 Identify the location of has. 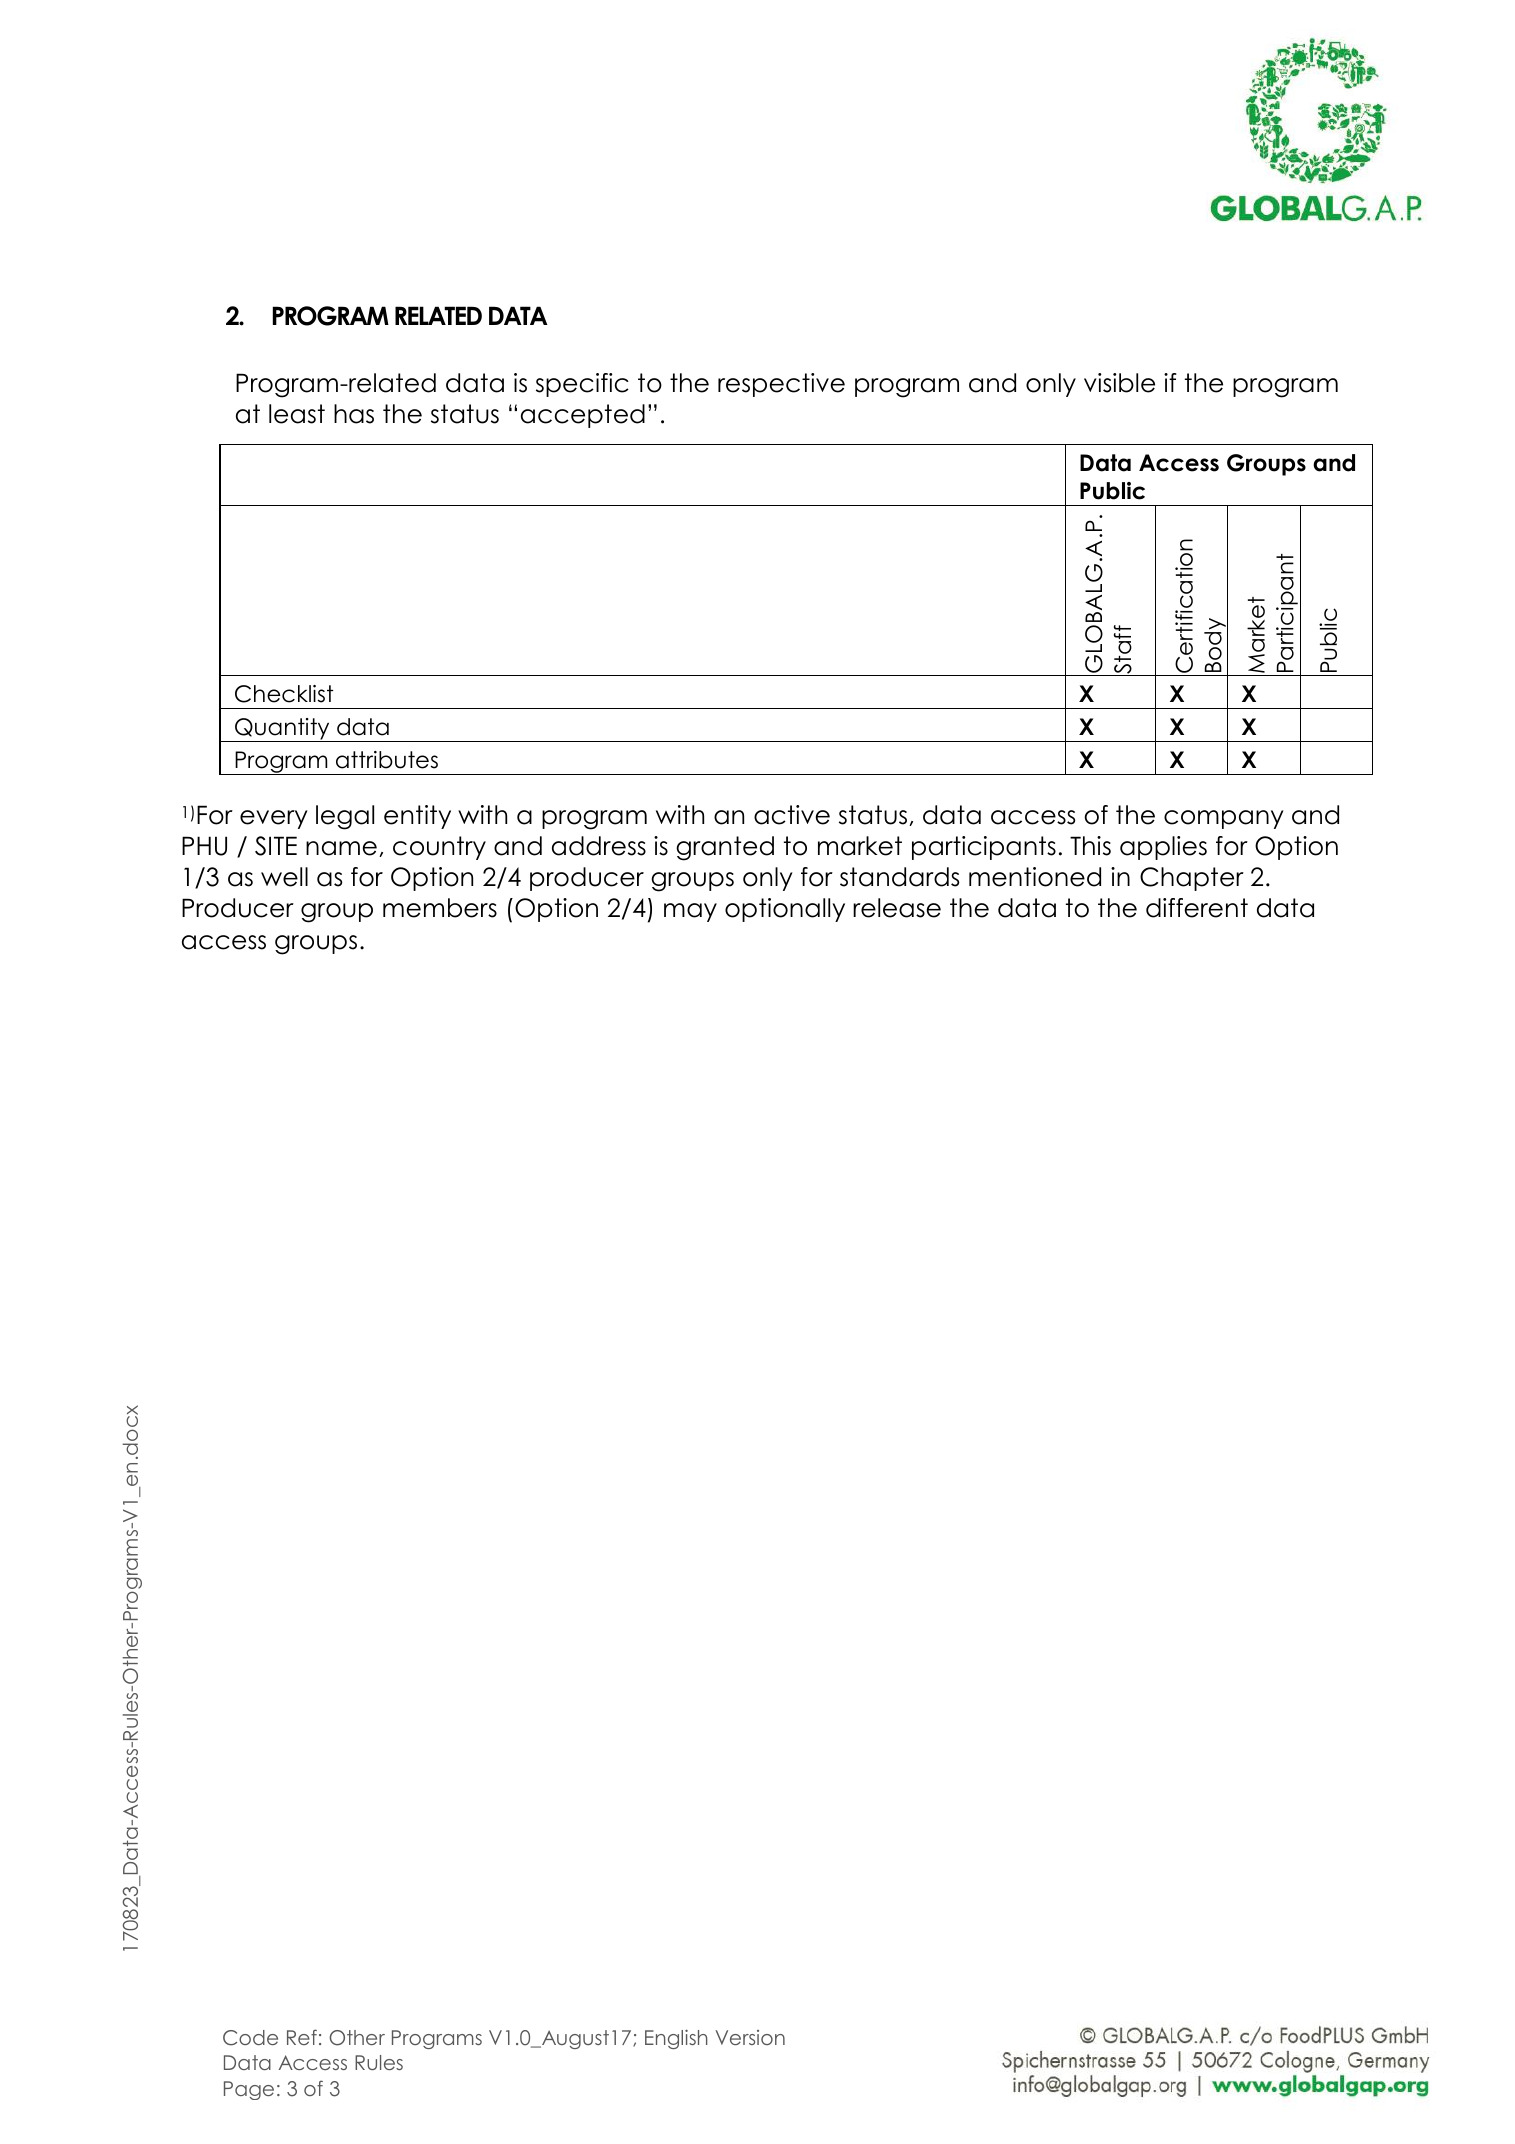
(354, 414).
